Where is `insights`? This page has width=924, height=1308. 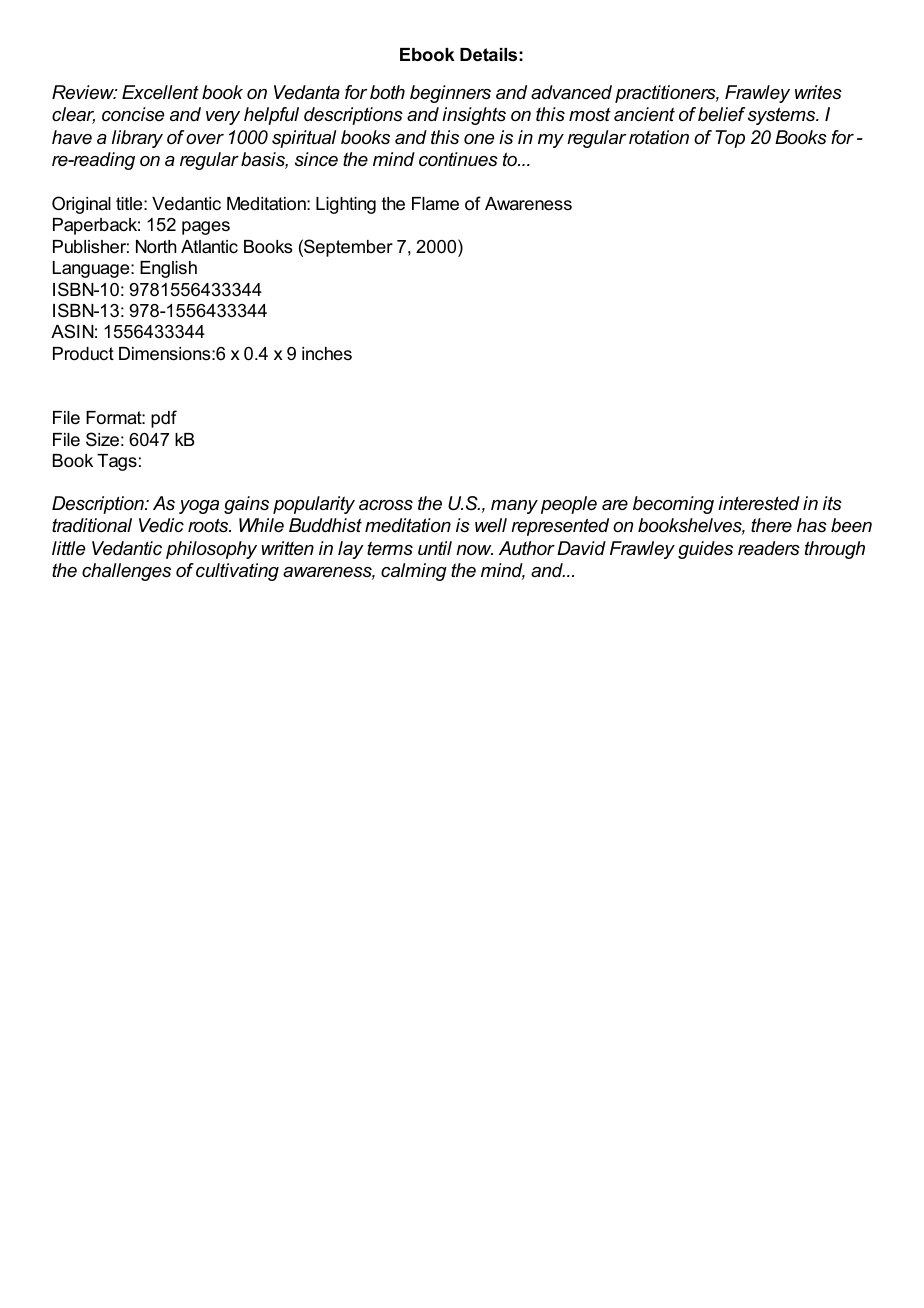
insights is located at coordinates (474, 116).
